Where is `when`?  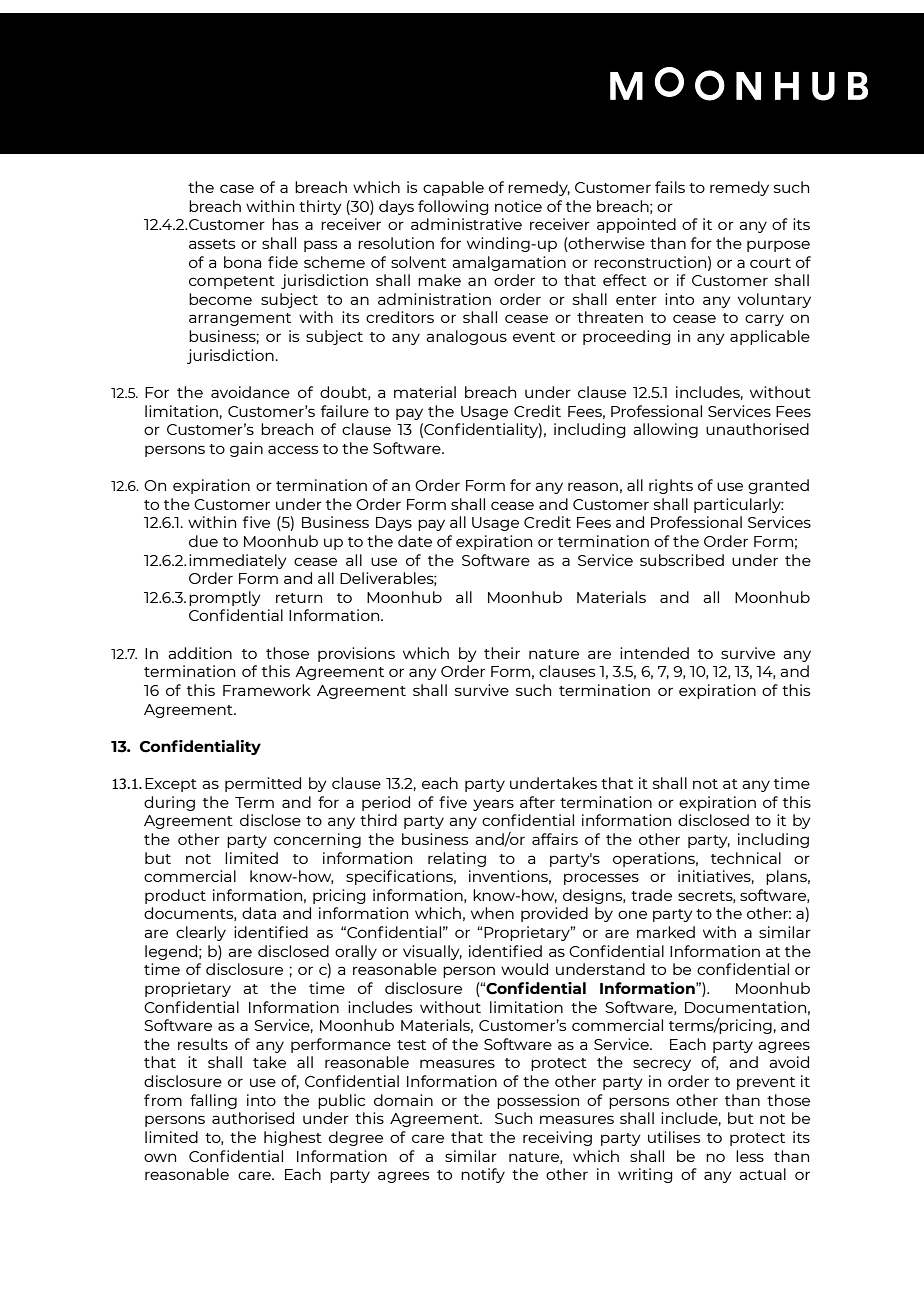
when is located at coordinates (492, 913).
